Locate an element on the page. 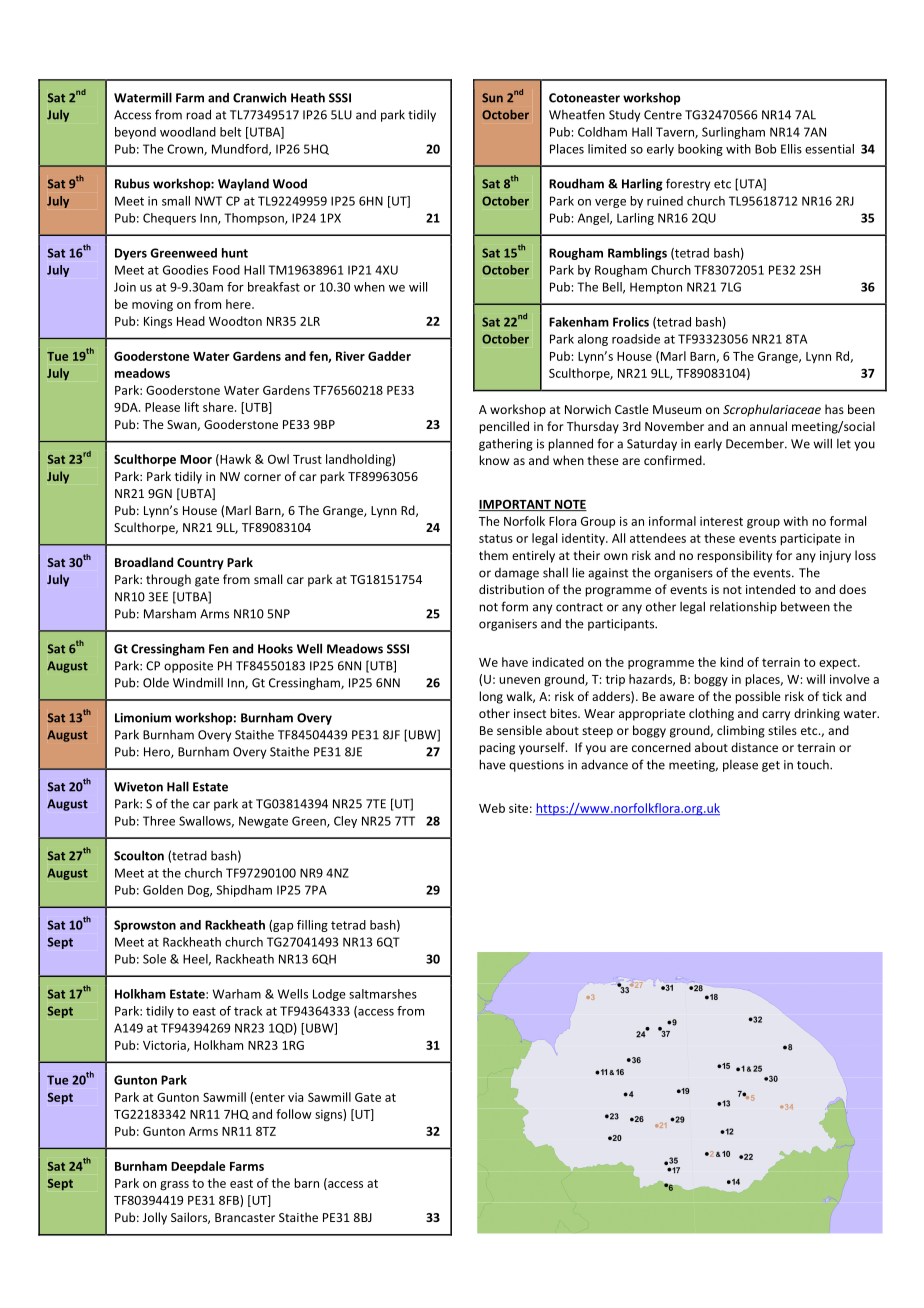  kind is located at coordinates (731, 662).
